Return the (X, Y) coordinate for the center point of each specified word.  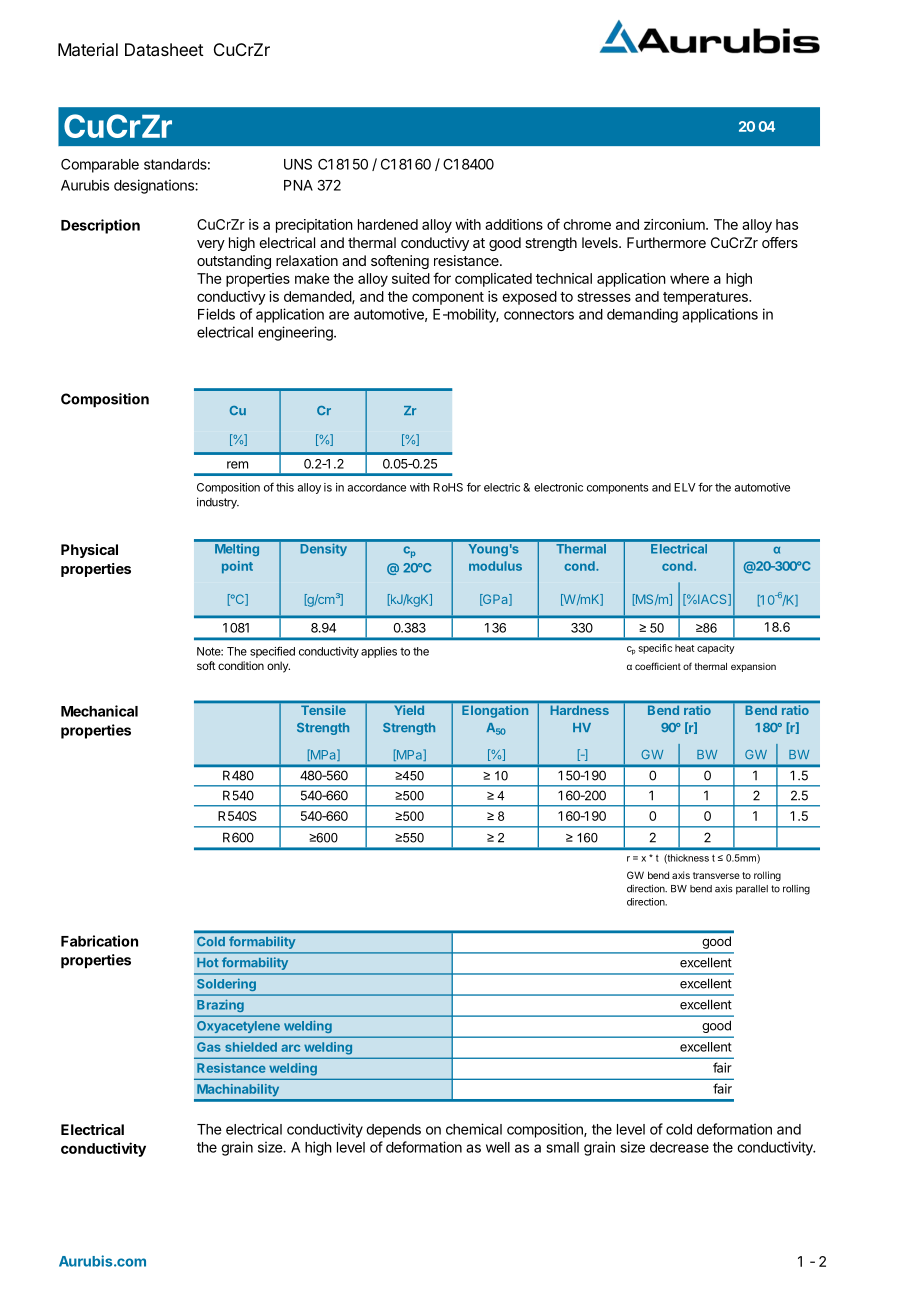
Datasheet (164, 49)
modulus (495, 566)
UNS (298, 164)
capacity (715, 649)
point (237, 567)
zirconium (675, 224)
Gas (209, 1047)
